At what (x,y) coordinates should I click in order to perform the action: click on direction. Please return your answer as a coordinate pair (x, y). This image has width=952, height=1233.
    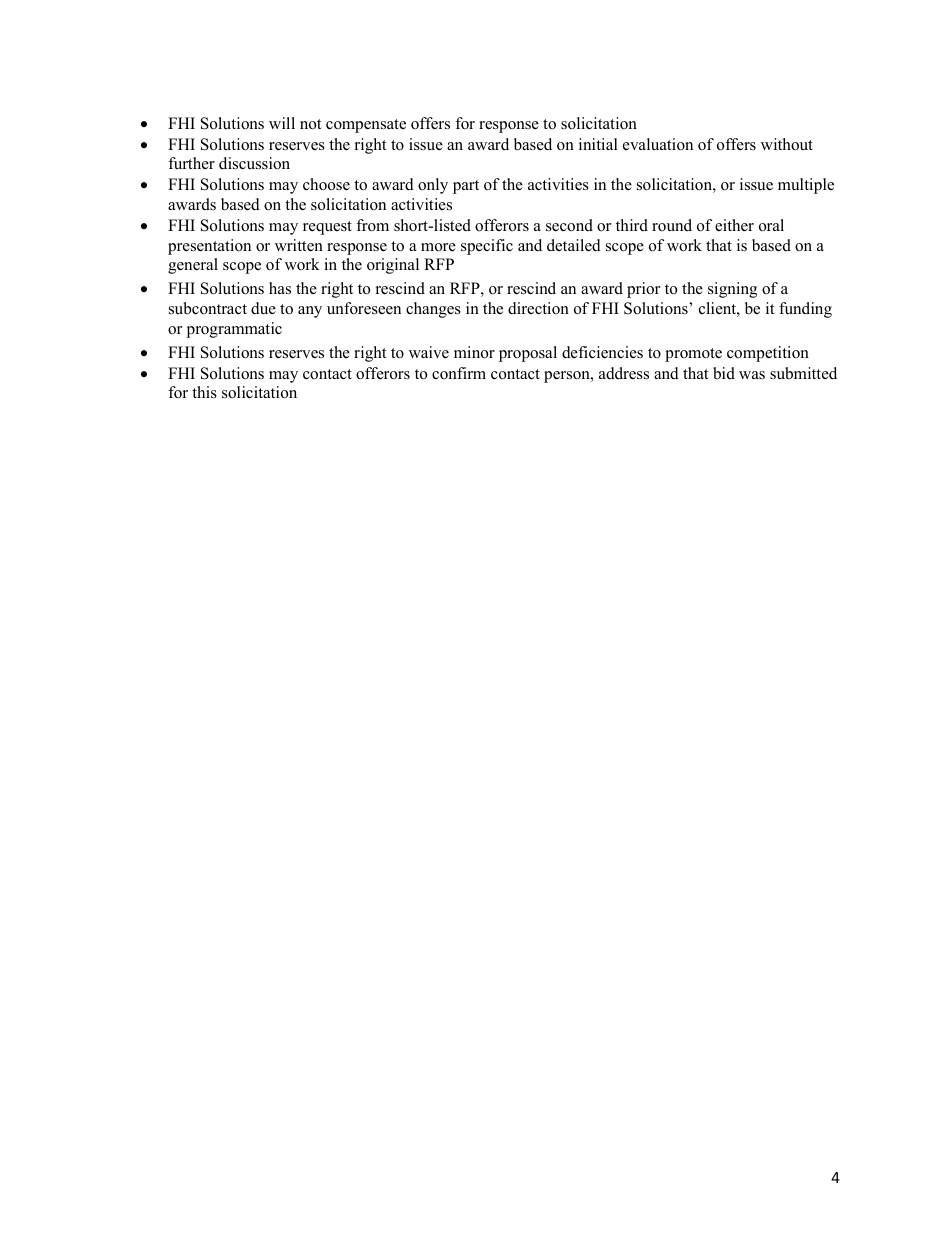
    Looking at the image, I should click on (538, 308).
